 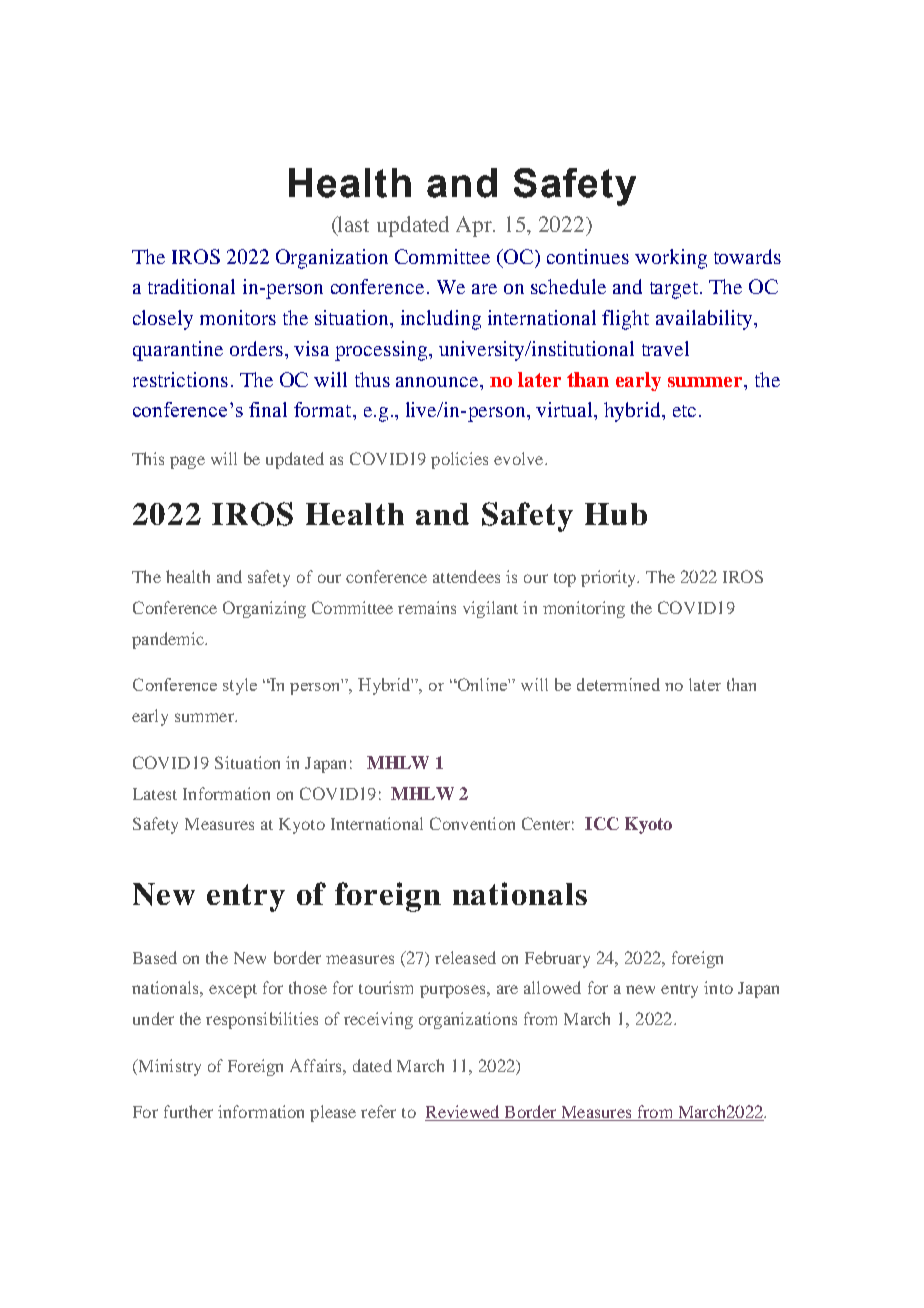 What do you see at coordinates (718, 987) in the page?
I see `into` at bounding box center [718, 987].
